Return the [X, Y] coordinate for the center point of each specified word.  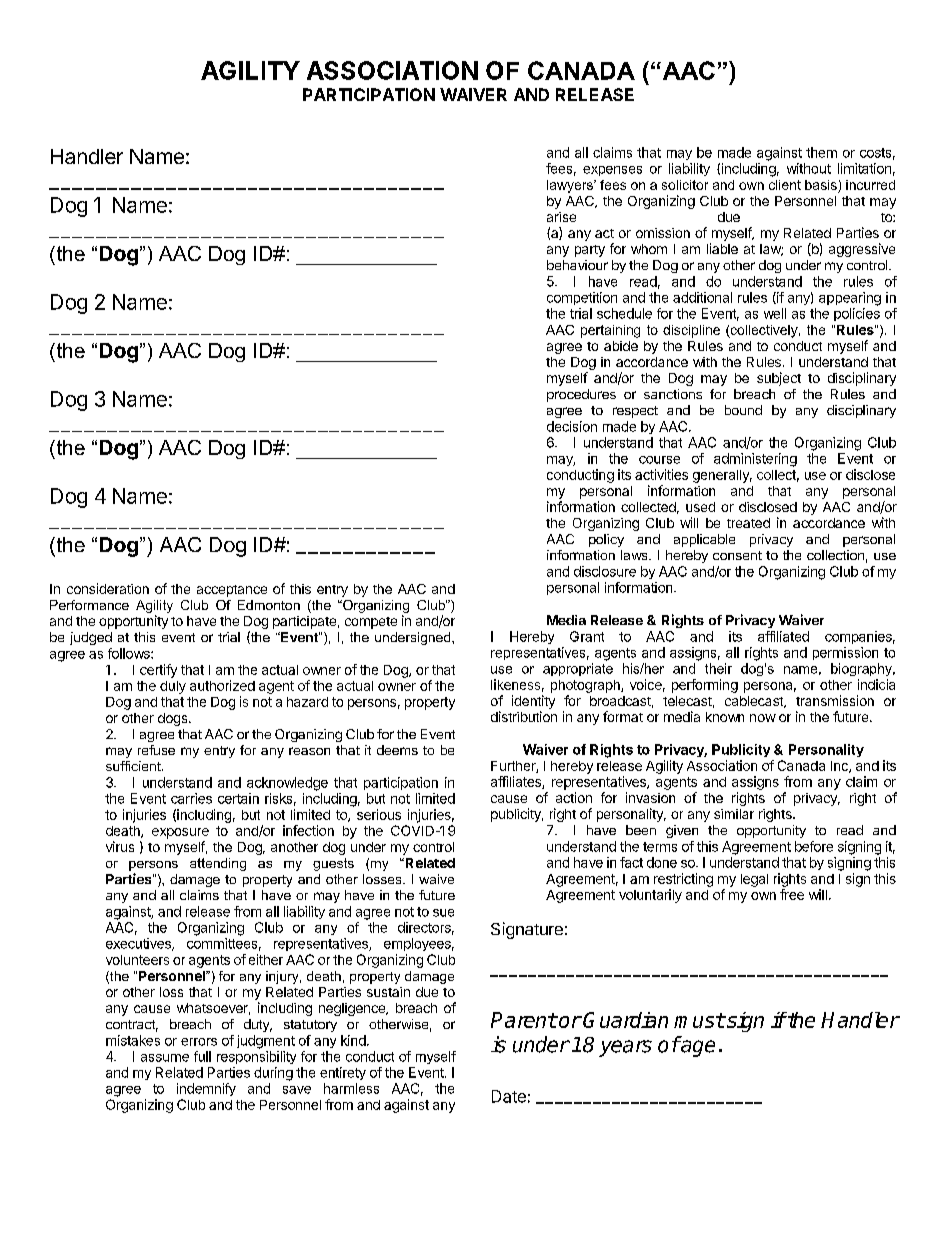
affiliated [783, 636]
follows [130, 653]
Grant [587, 636]
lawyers [571, 186]
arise [561, 217]
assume [165, 1058]
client [785, 185]
